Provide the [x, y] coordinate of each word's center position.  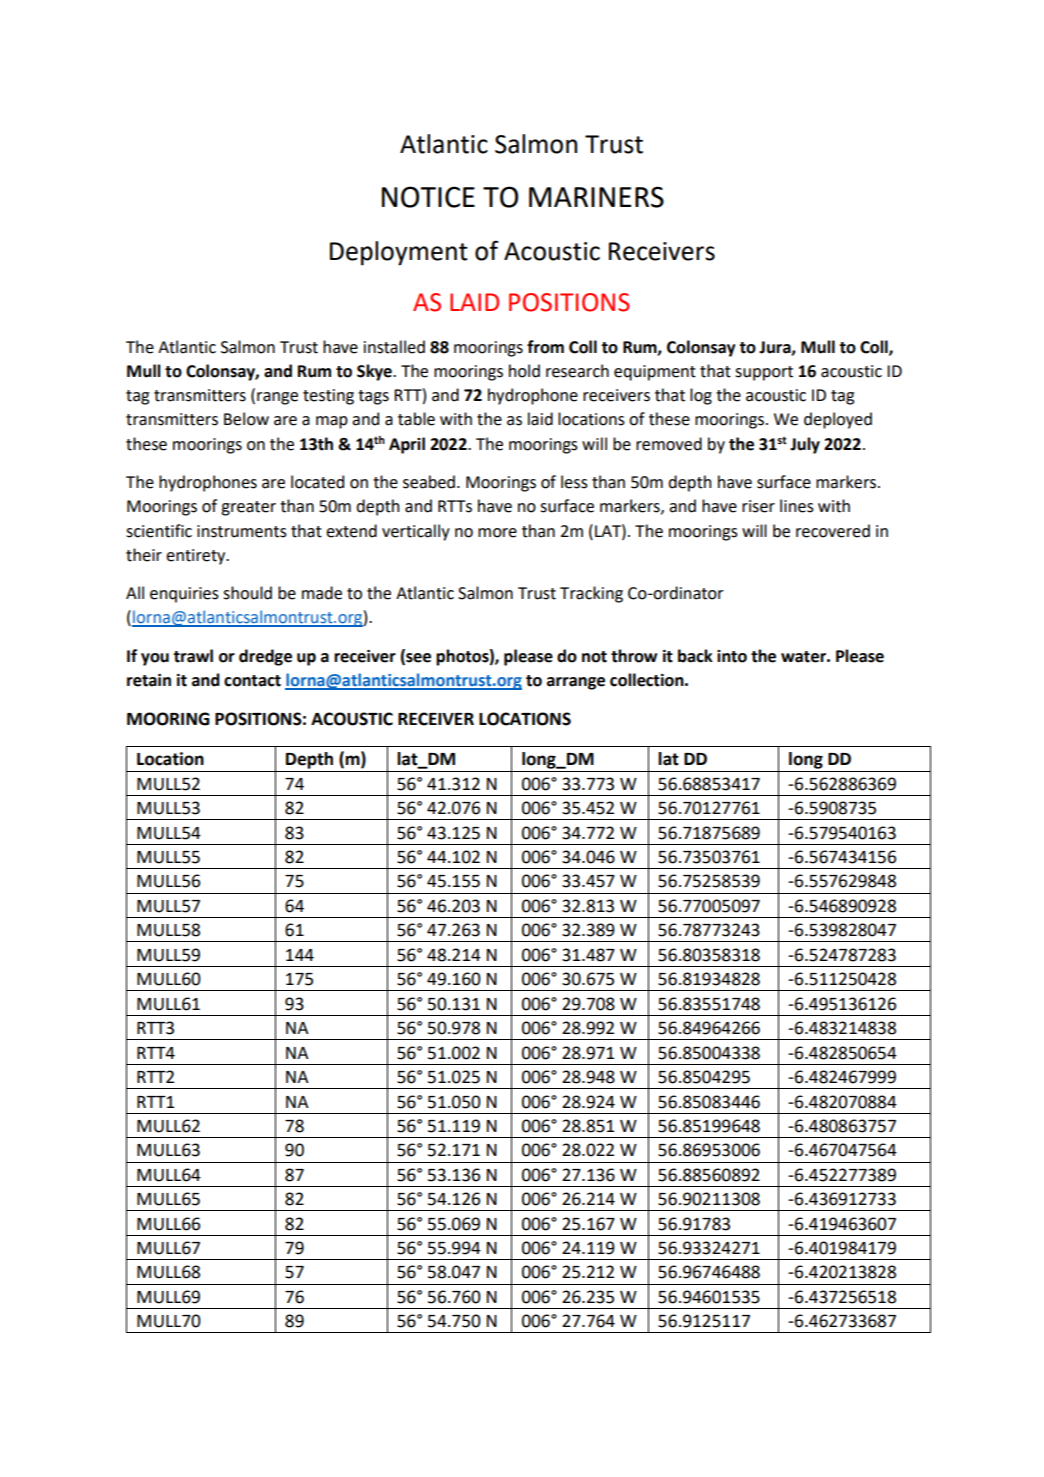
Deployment [399, 253]
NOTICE [428, 197]
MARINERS [596, 197]
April [407, 445]
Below [246, 419]
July [805, 445]
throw [634, 656]
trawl [193, 656]
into [732, 656]
